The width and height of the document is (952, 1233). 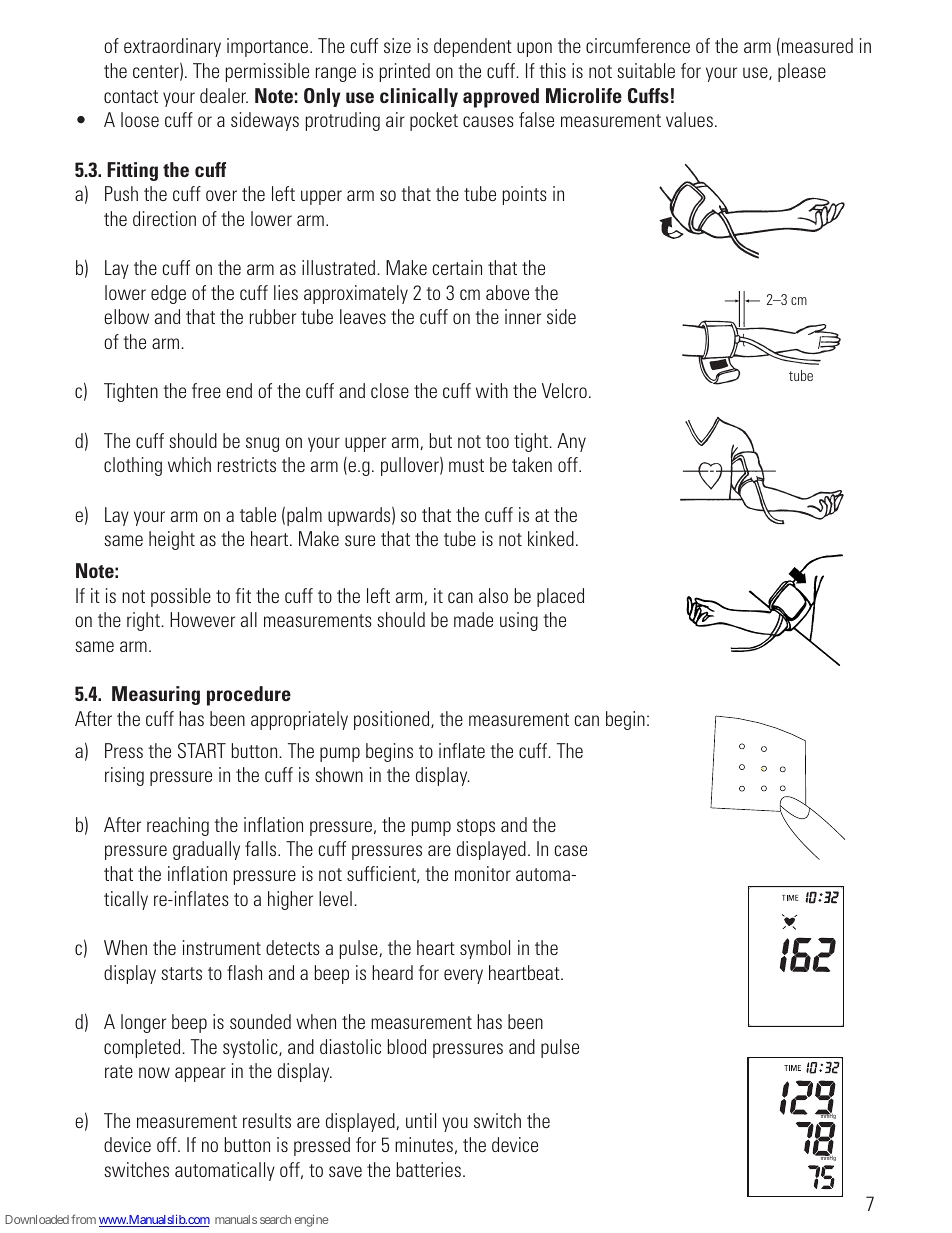 What do you see at coordinates (131, 96) in the document?
I see `contact` at bounding box center [131, 96].
